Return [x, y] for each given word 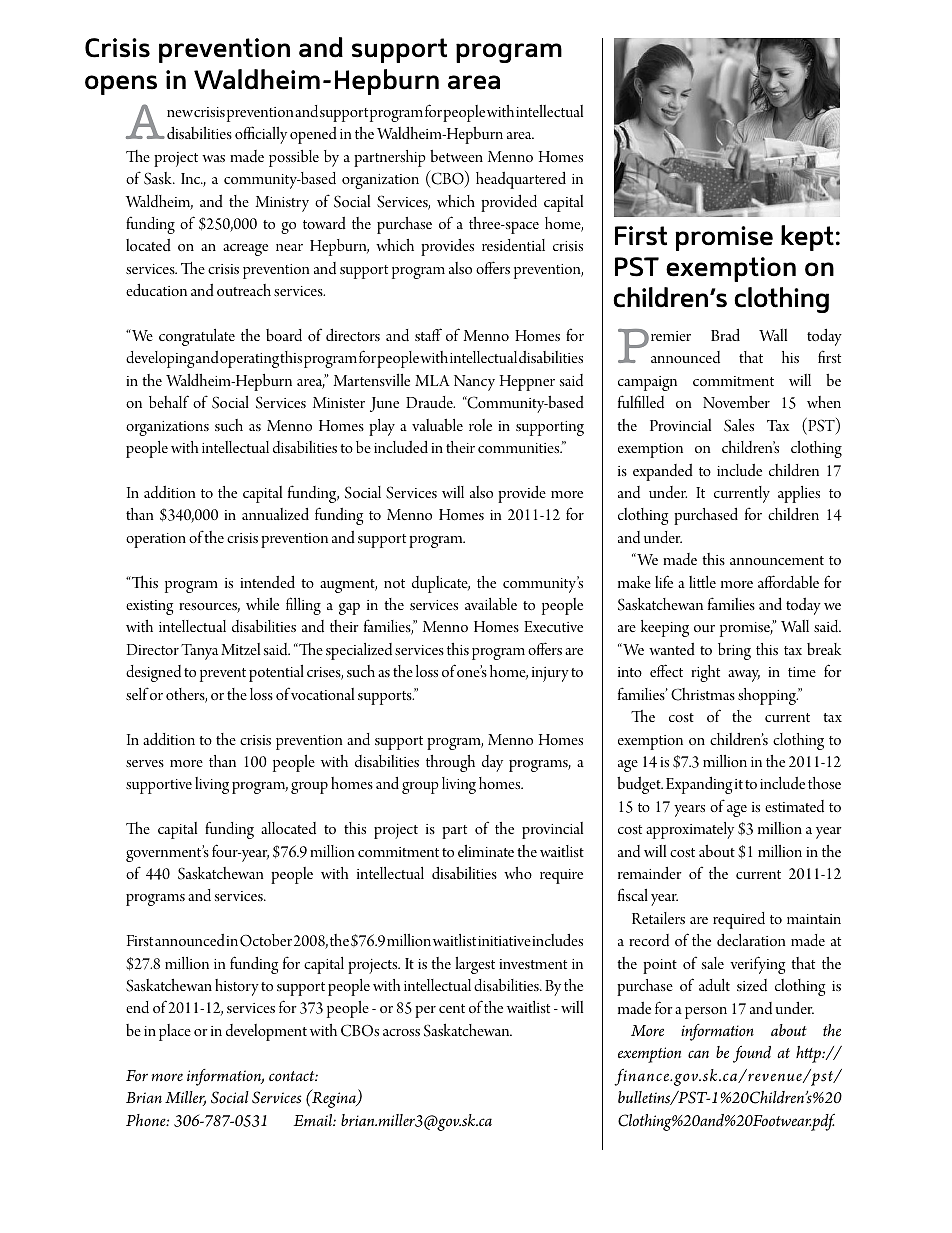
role [480, 425]
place [175, 1032]
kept [807, 238]
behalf [169, 401]
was [213, 158]
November [736, 402]
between [456, 156]
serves [145, 763]
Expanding [699, 785]
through [450, 763]
